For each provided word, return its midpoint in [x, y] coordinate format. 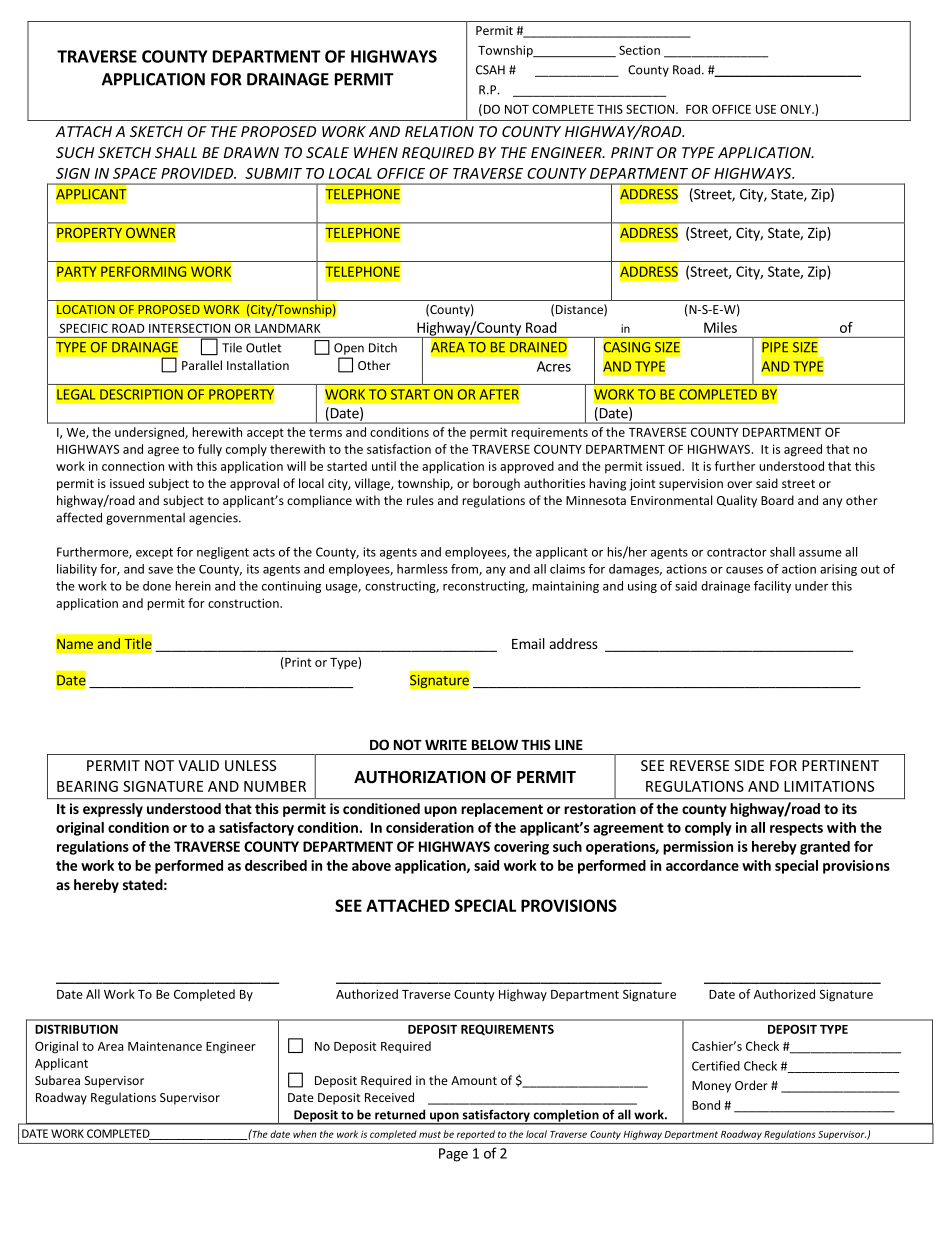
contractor [737, 552]
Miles [720, 327]
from [465, 570]
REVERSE [699, 765]
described [276, 865]
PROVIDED [198, 173]
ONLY [796, 109]
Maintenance [165, 1046]
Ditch [383, 348]
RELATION [439, 131]
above [371, 865]
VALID [198, 765]
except [154, 553]
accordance [702, 865]
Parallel [202, 365]
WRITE [446, 745]
